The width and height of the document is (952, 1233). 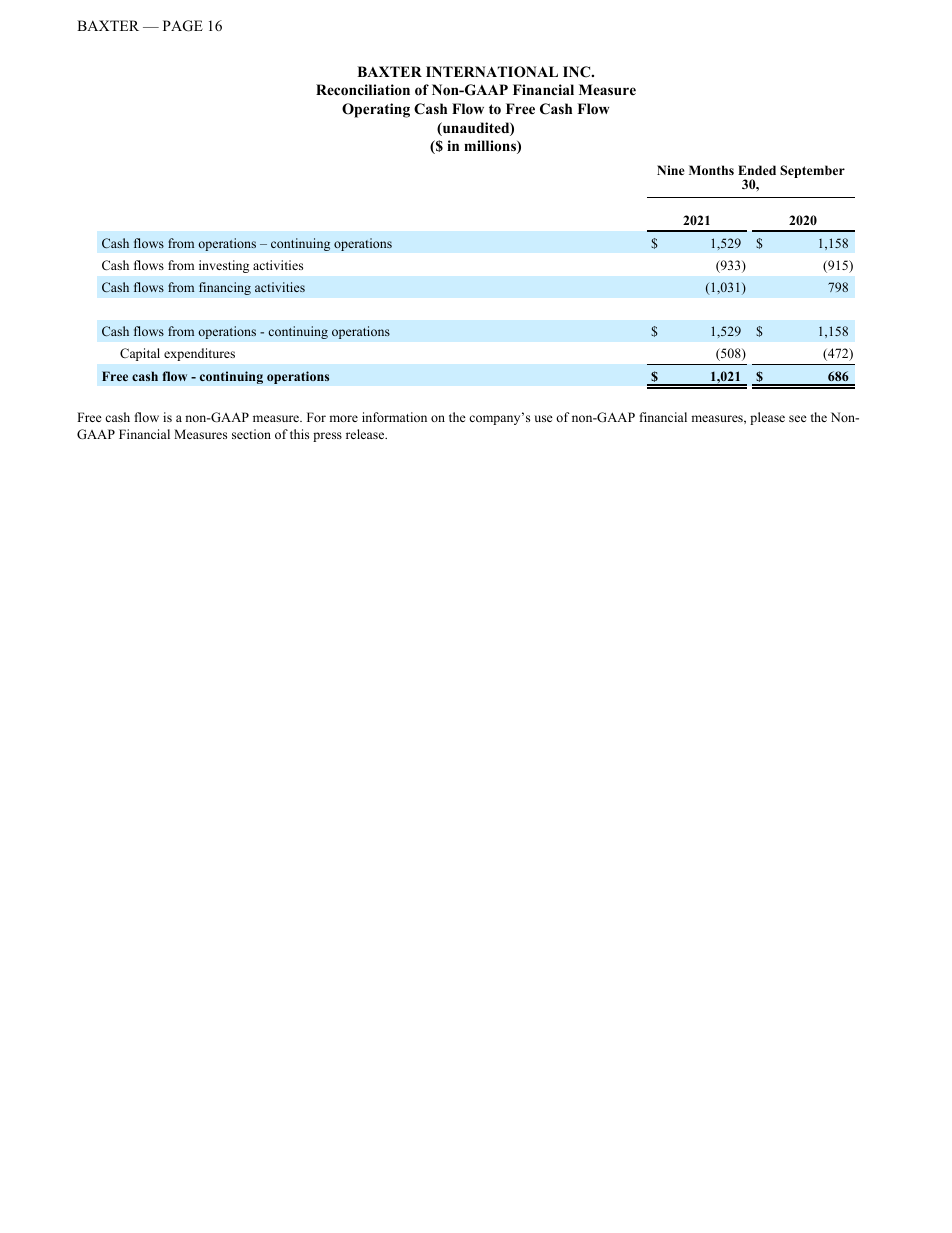 I want to click on Reconciliation, so click(x=363, y=90).
